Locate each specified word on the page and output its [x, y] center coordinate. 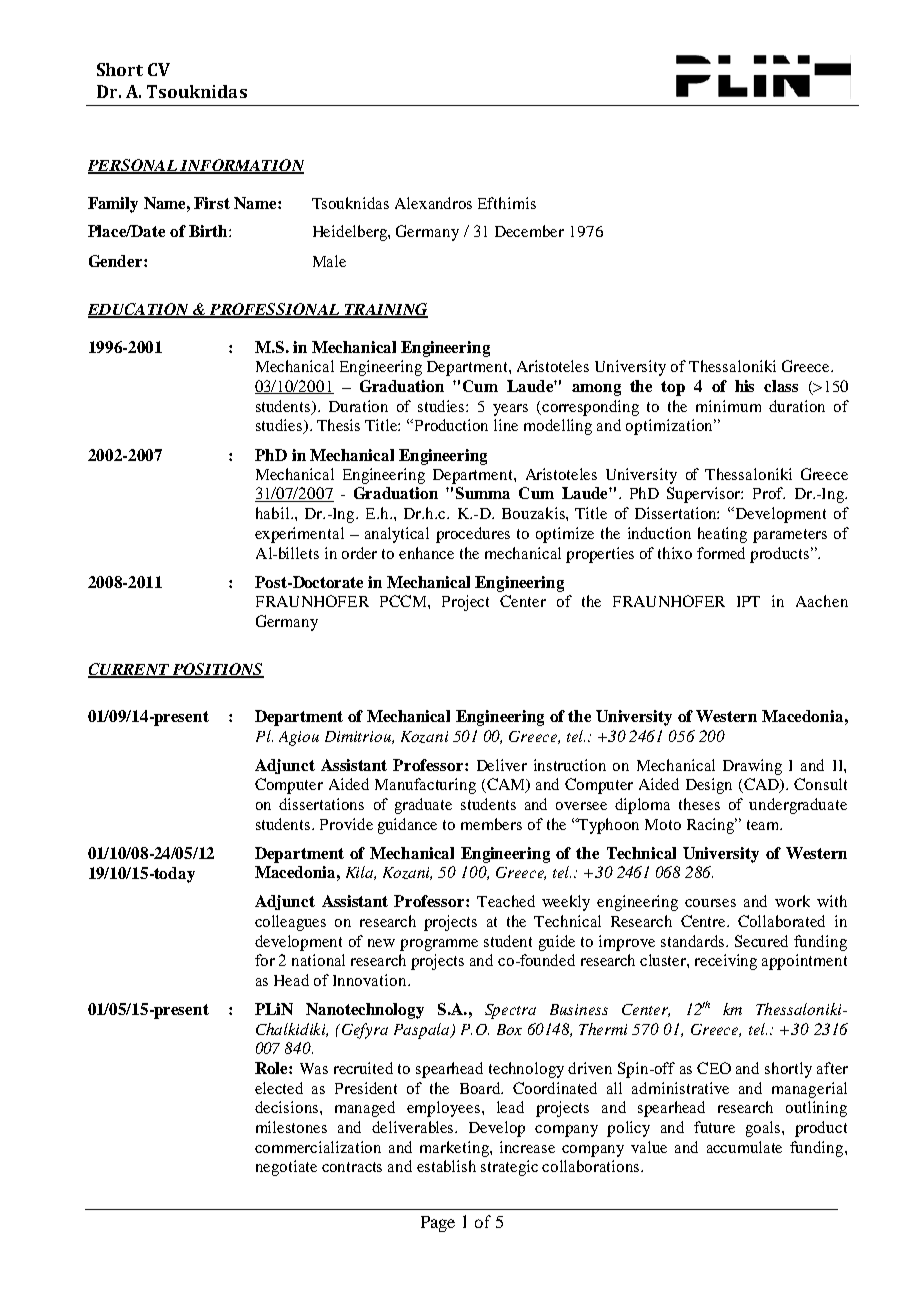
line [506, 425]
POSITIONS [217, 670]
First [212, 203]
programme [439, 945]
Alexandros [433, 203]
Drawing [752, 767]
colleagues [290, 923]
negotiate [286, 1168]
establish [446, 1166]
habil [274, 513]
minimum [728, 406]
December [529, 231]
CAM [506, 785]
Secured [761, 941]
